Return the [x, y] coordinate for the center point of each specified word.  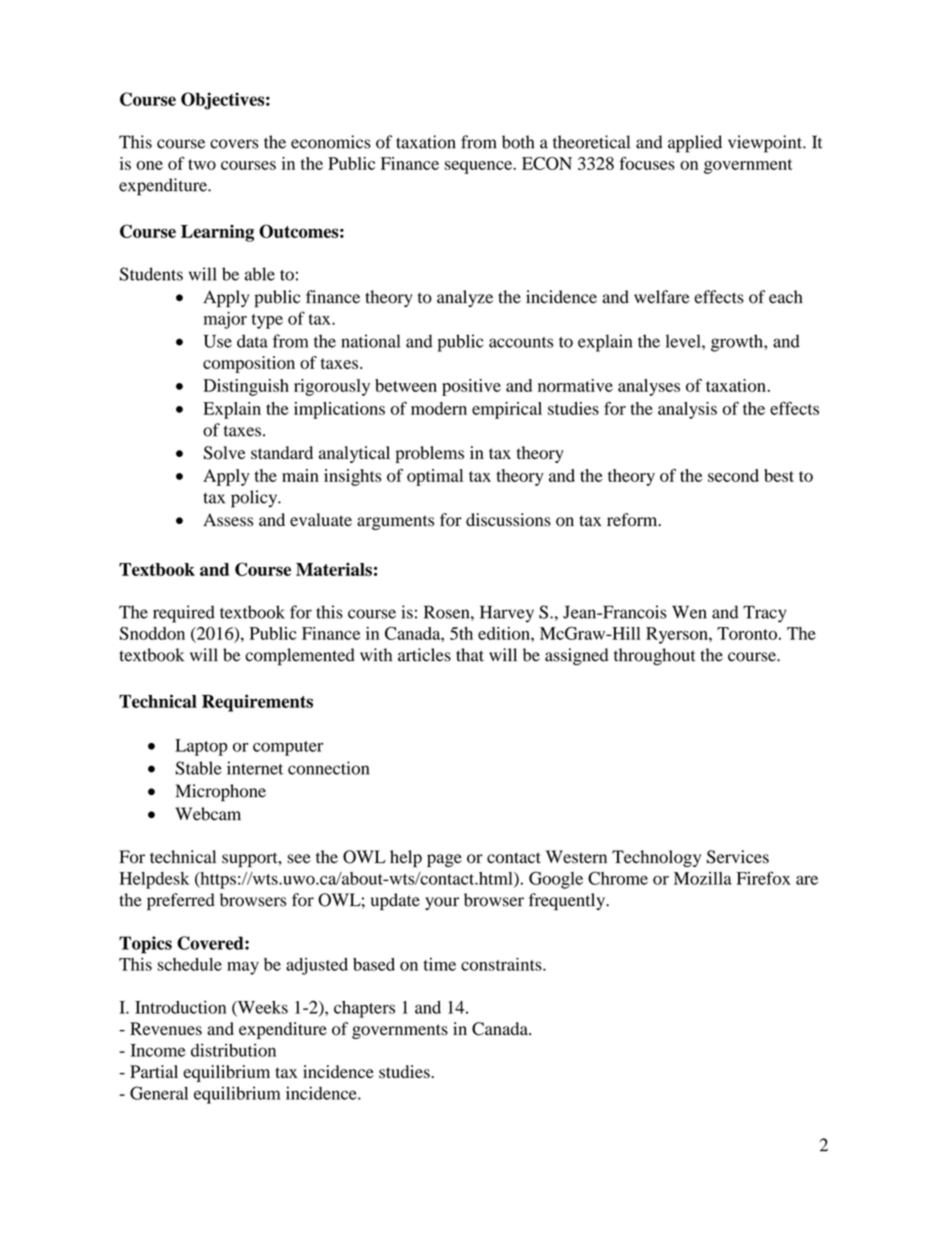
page [444, 860]
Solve [224, 453]
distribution [233, 1050]
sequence [480, 167]
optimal [435, 477]
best [779, 475]
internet [255, 768]
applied [695, 144]
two [202, 164]
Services [738, 857]
